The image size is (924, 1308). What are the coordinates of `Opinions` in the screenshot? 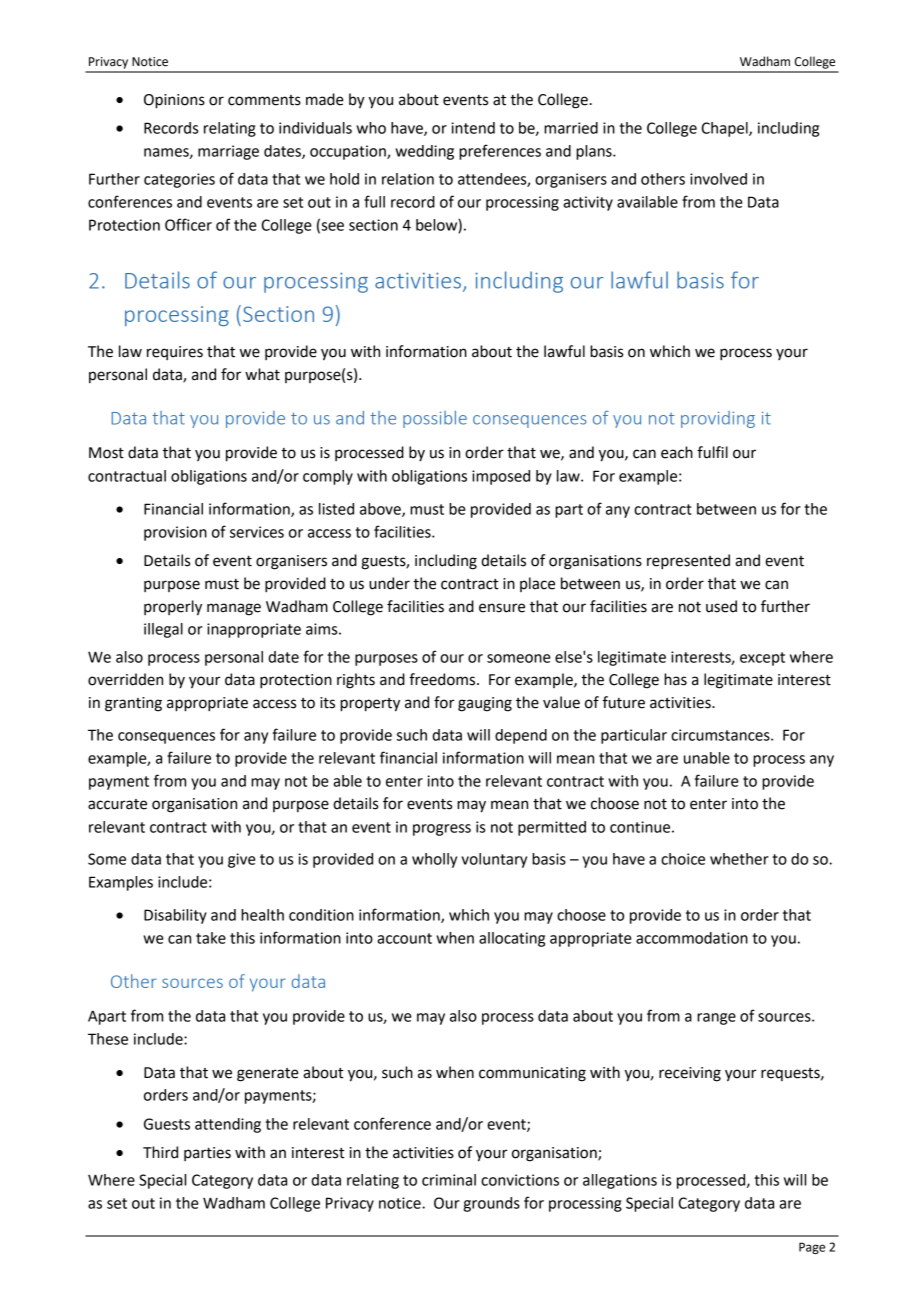 It's located at (174, 101).
